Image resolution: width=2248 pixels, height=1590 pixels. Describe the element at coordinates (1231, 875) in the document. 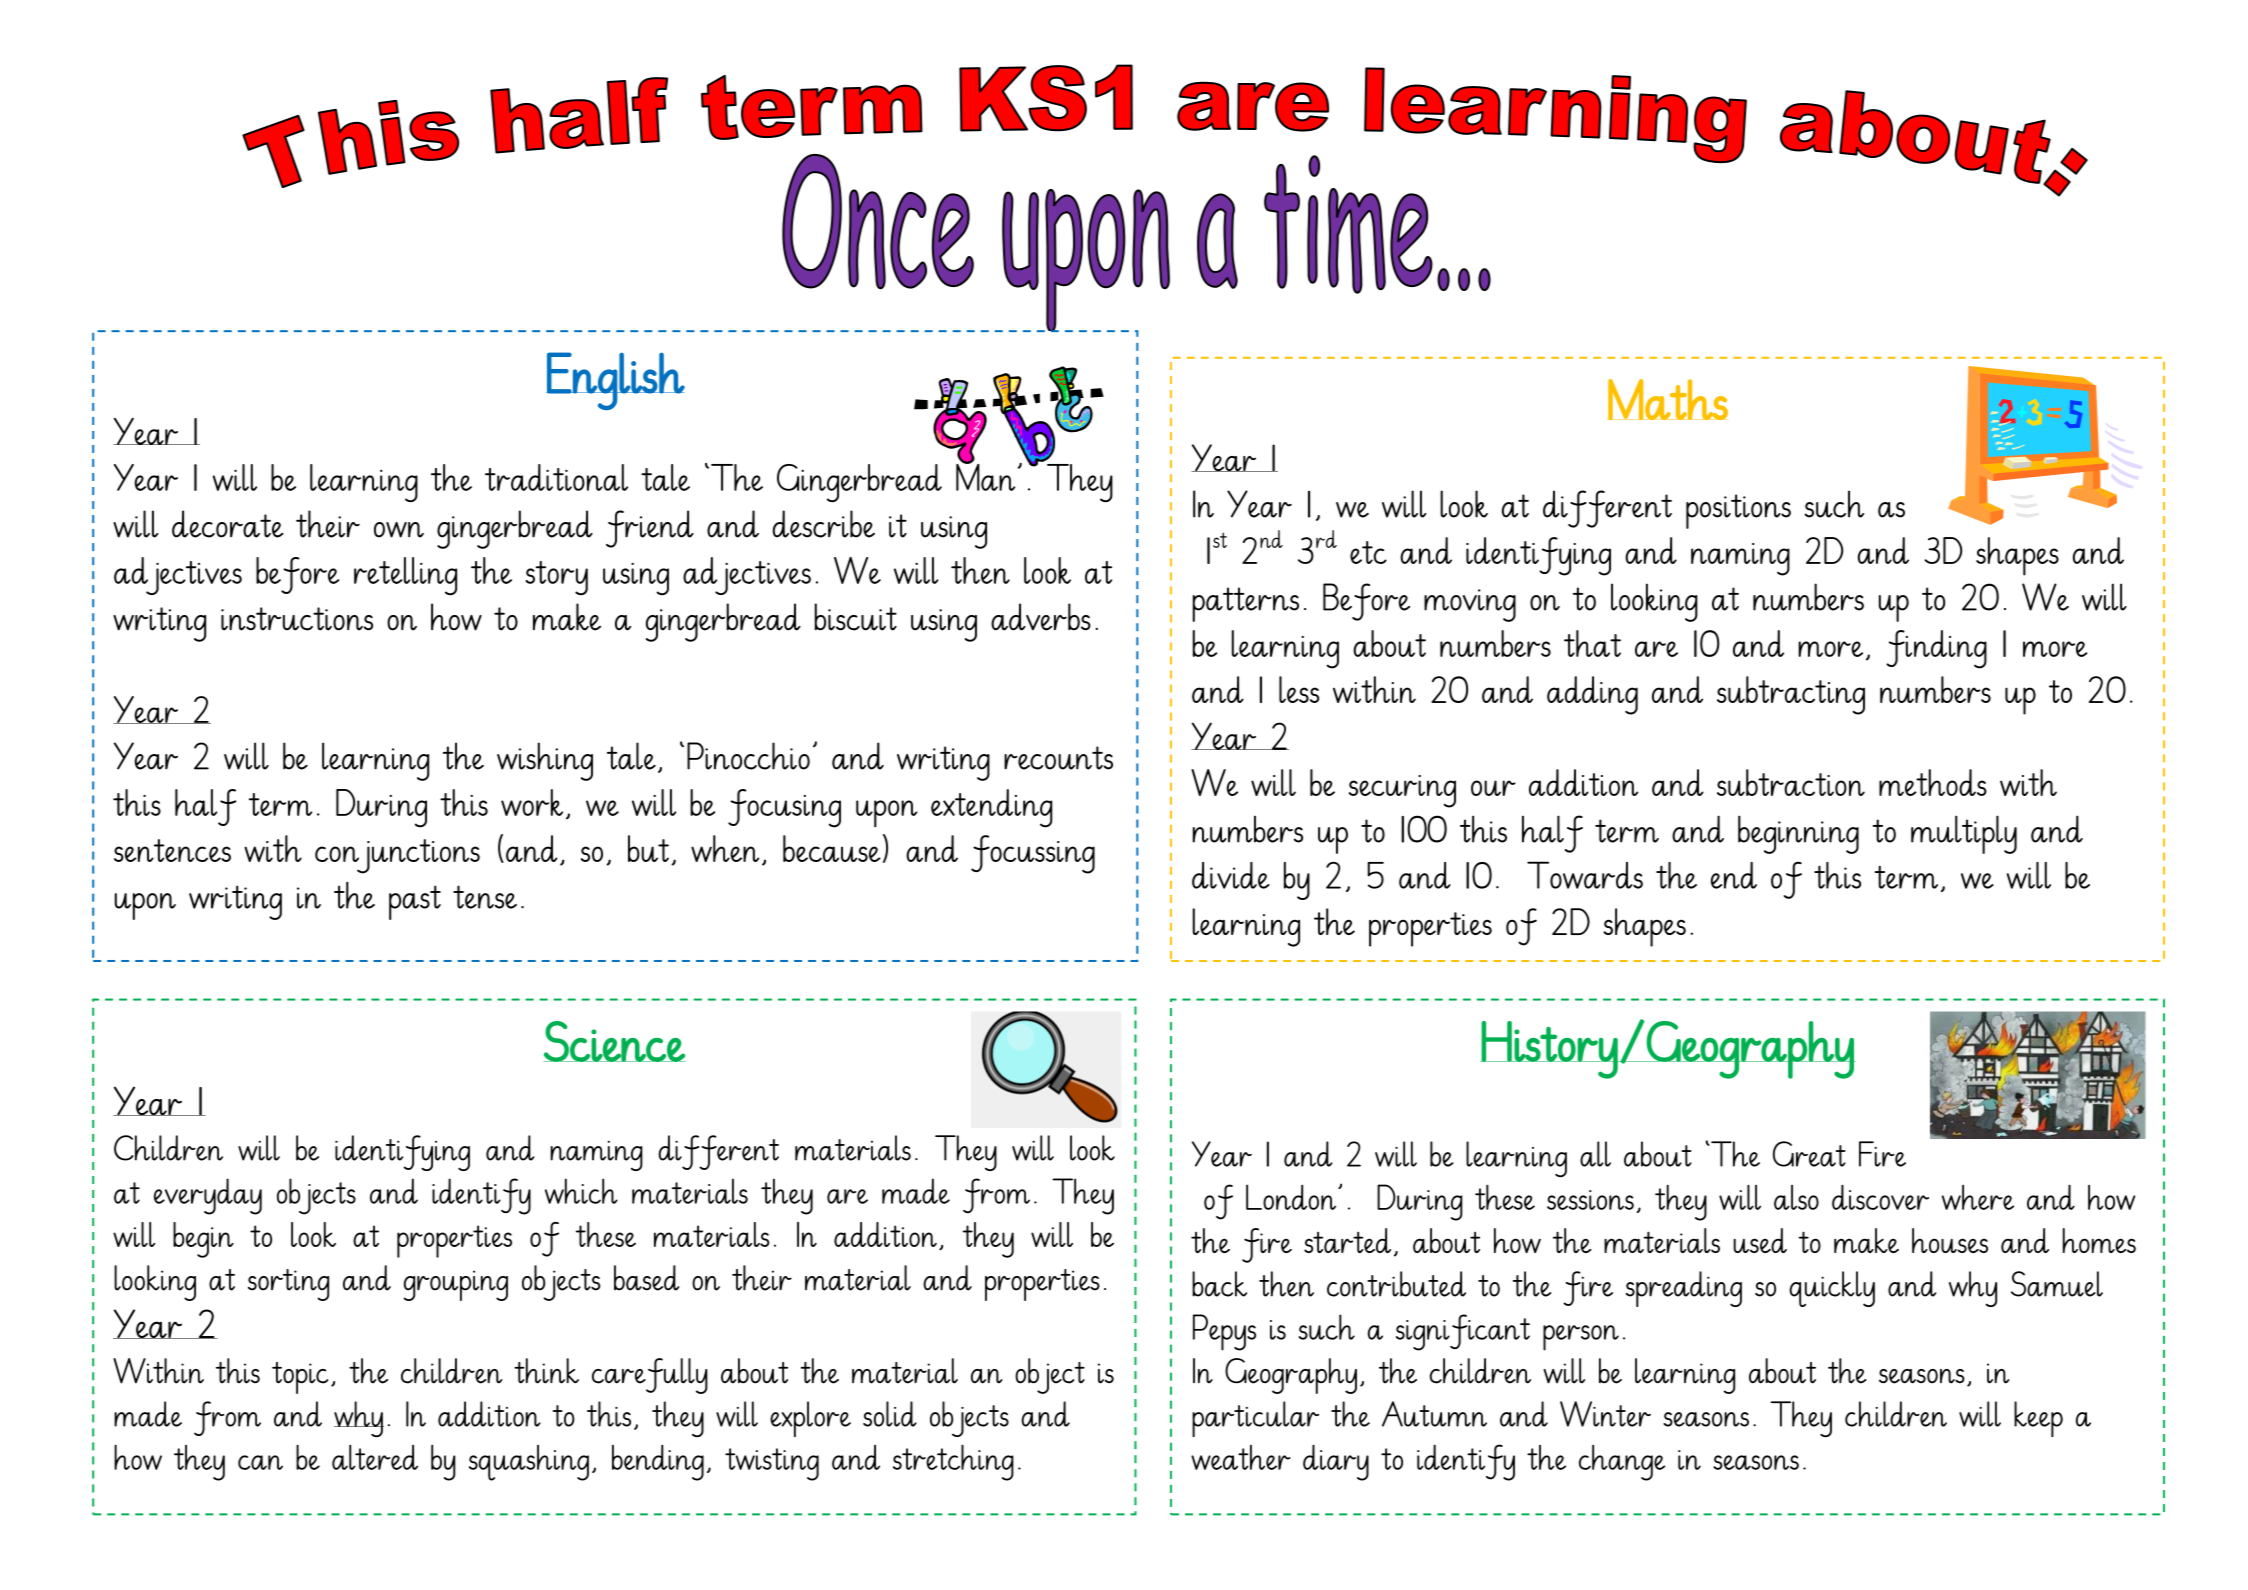

I see `divide` at that location.
